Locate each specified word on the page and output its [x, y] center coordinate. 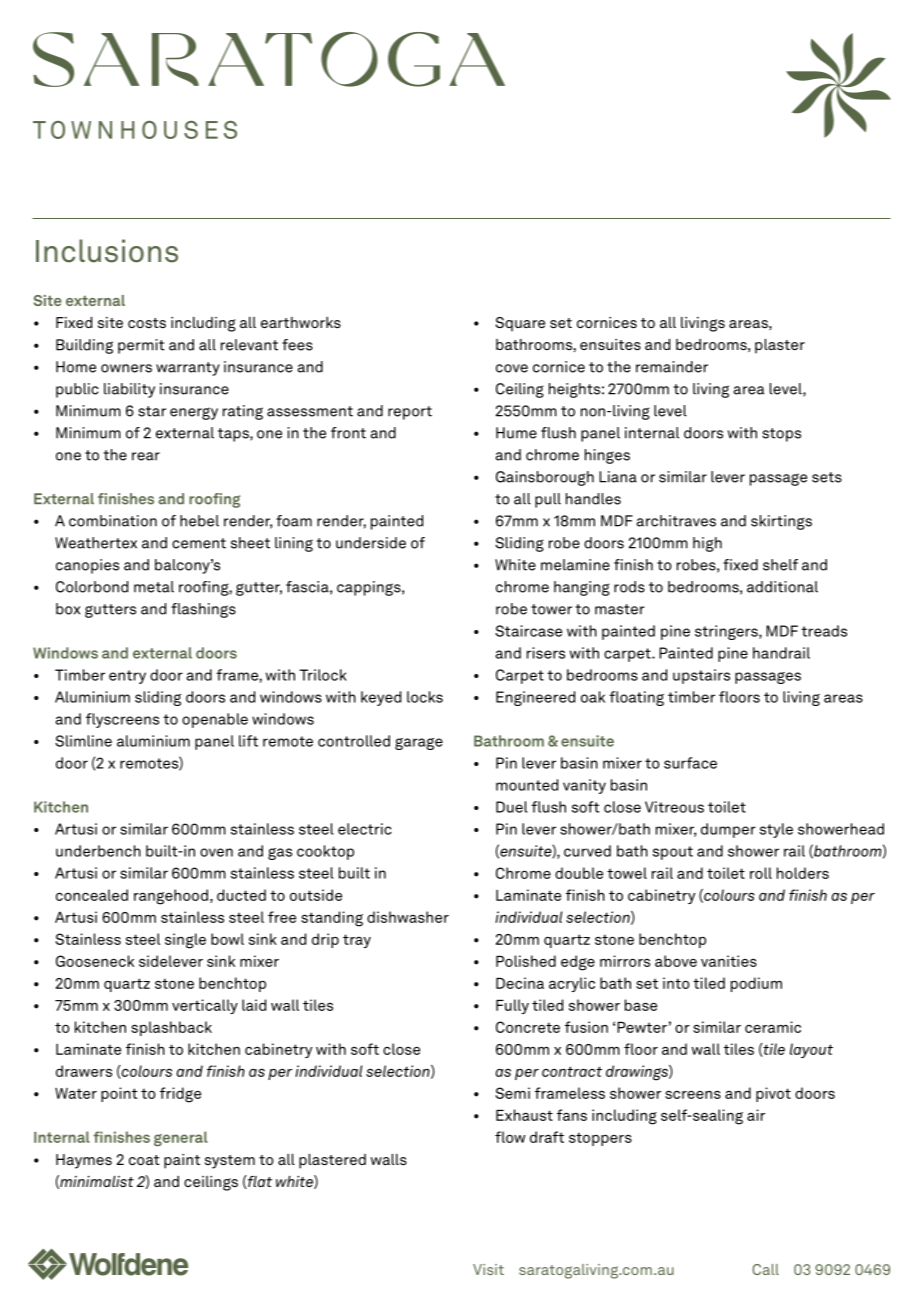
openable [215, 720]
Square [520, 324]
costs [147, 323]
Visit [488, 1269]
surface [690, 763]
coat [144, 1160]
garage [419, 744]
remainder [672, 367]
